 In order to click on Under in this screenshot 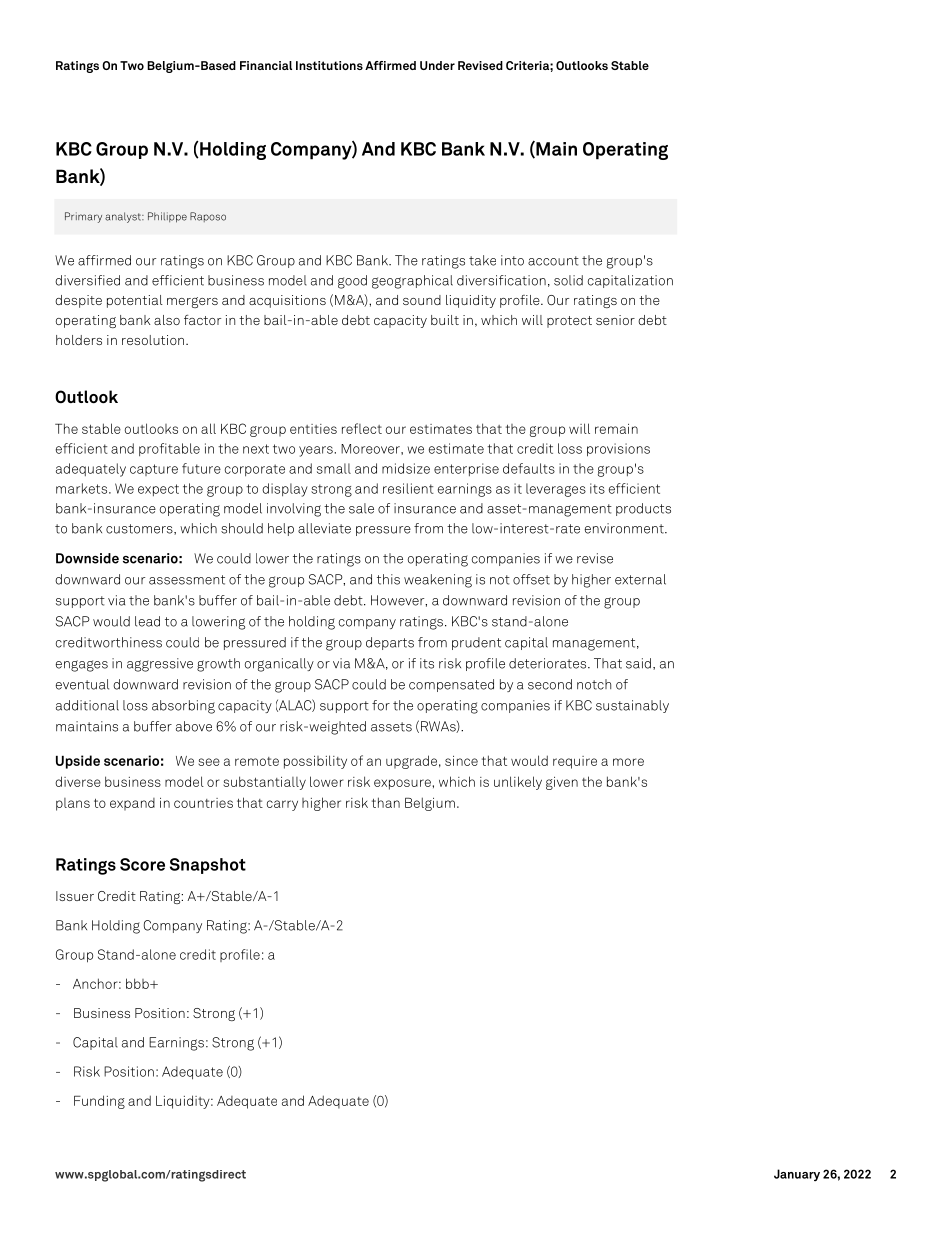, I will do `click(437, 65)`.
